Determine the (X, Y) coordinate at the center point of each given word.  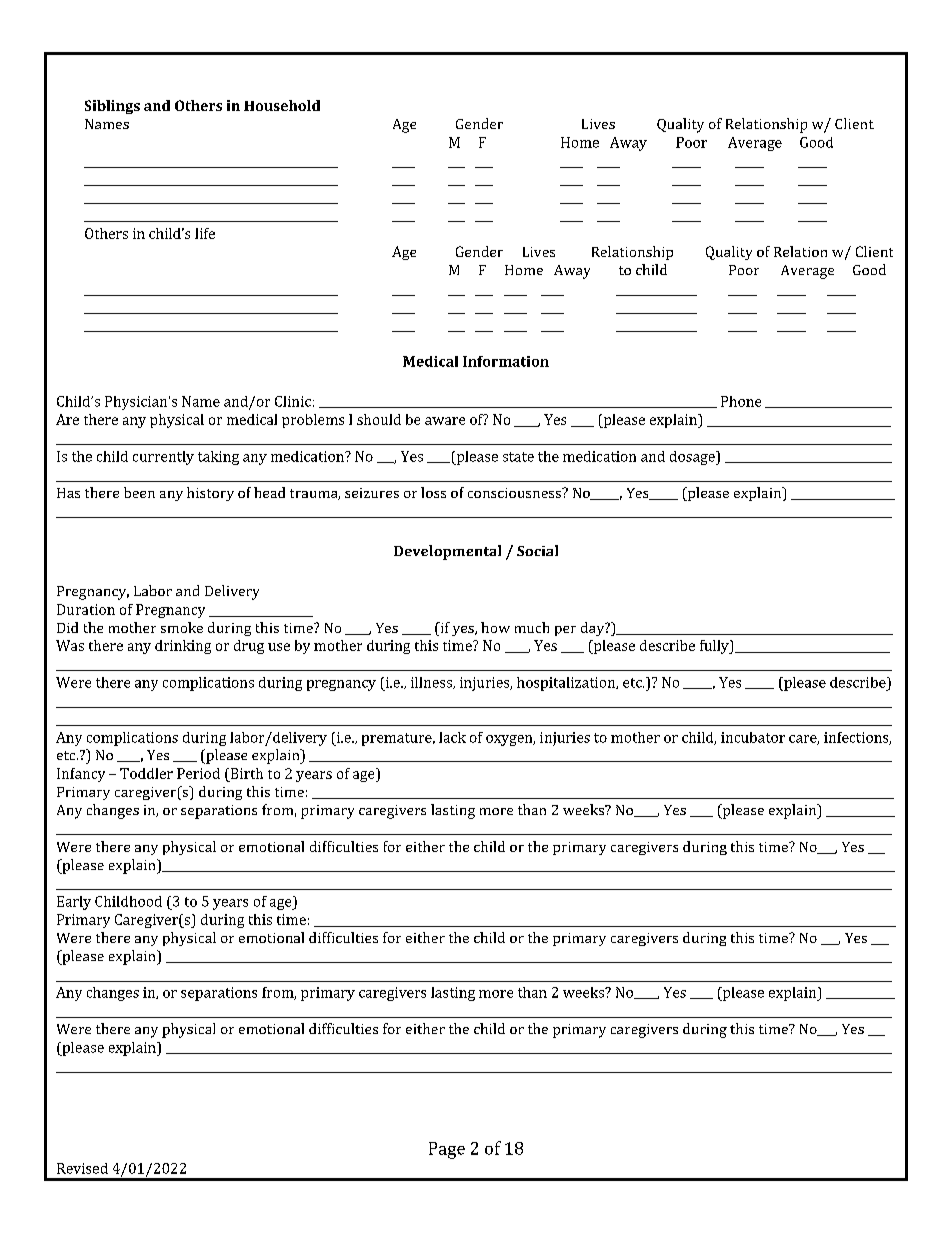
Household (282, 105)
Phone (741, 401)
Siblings (112, 107)
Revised (82, 1168)
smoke (182, 627)
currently (163, 458)
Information (506, 361)
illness (432, 683)
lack (452, 737)
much (532, 627)
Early (74, 903)
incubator (753, 737)
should (379, 419)
